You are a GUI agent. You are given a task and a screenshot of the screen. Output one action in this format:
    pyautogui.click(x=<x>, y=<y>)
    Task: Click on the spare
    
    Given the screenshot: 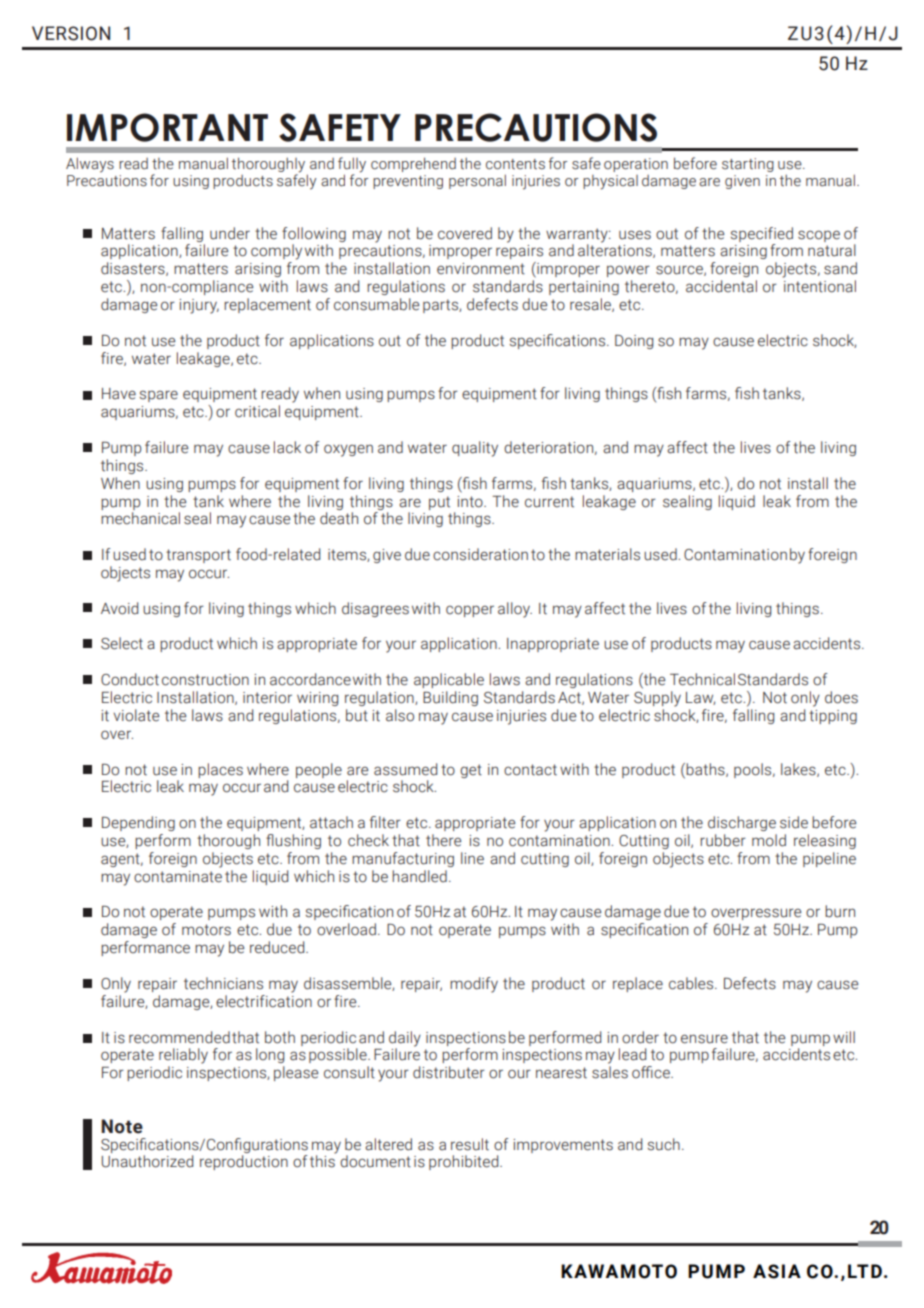 What is the action you would take?
    pyautogui.click(x=159, y=396)
